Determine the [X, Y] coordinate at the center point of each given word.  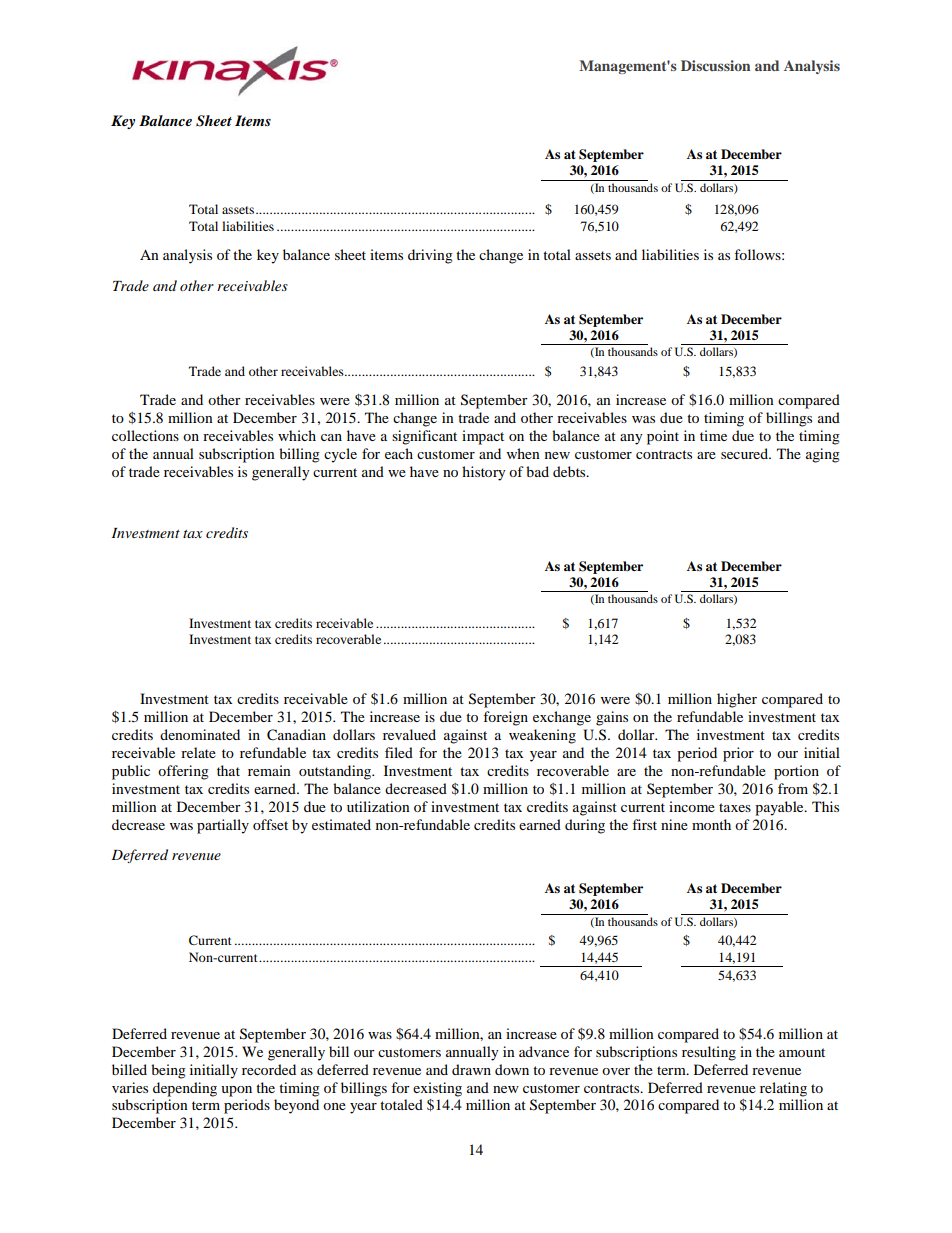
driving [430, 256]
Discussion [716, 65]
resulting [709, 1053]
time [713, 435]
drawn [471, 1069]
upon [236, 1091]
